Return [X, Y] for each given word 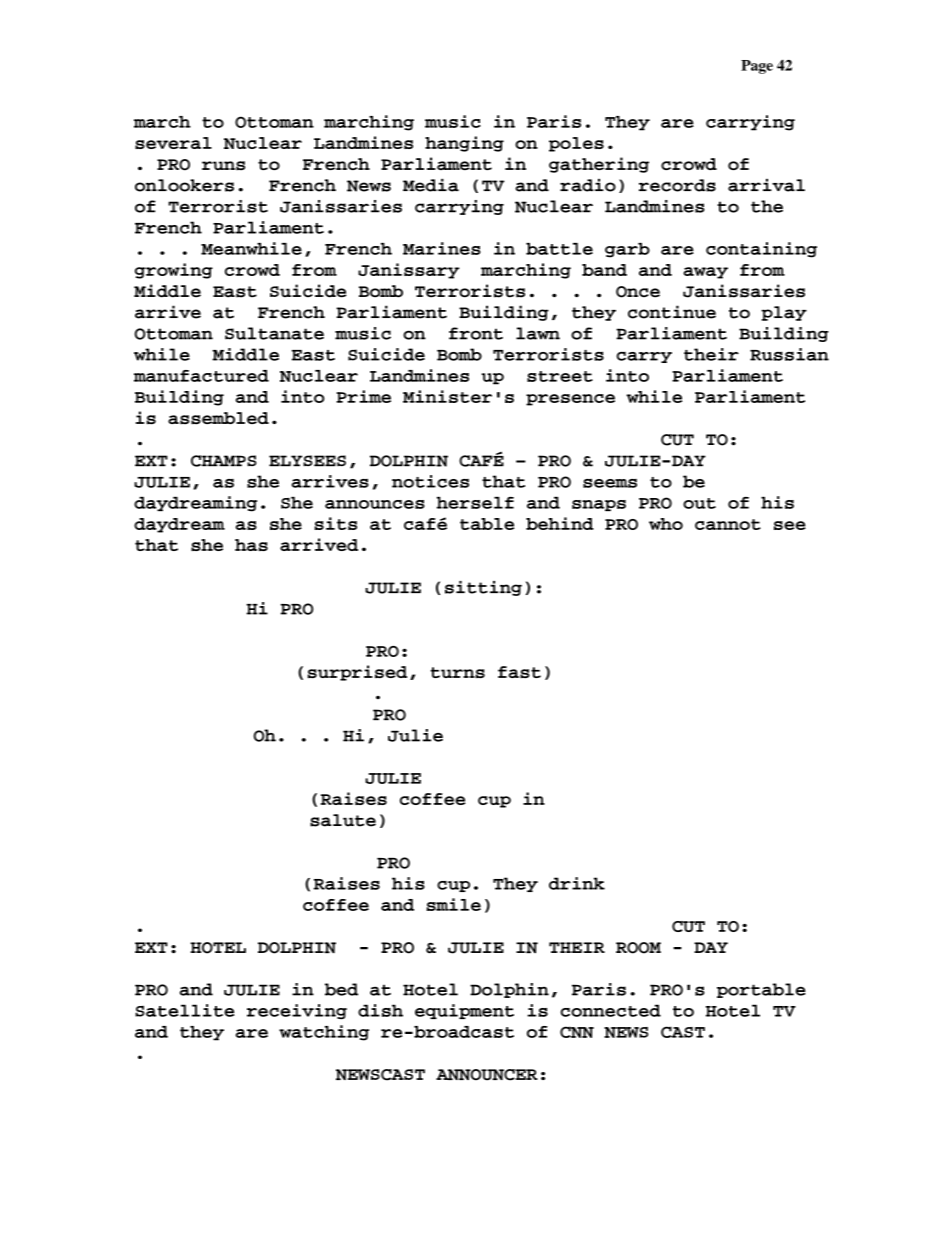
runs [223, 166]
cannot [728, 524]
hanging [464, 144]
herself [475, 503]
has [251, 545]
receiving [297, 1012]
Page [757, 67]
